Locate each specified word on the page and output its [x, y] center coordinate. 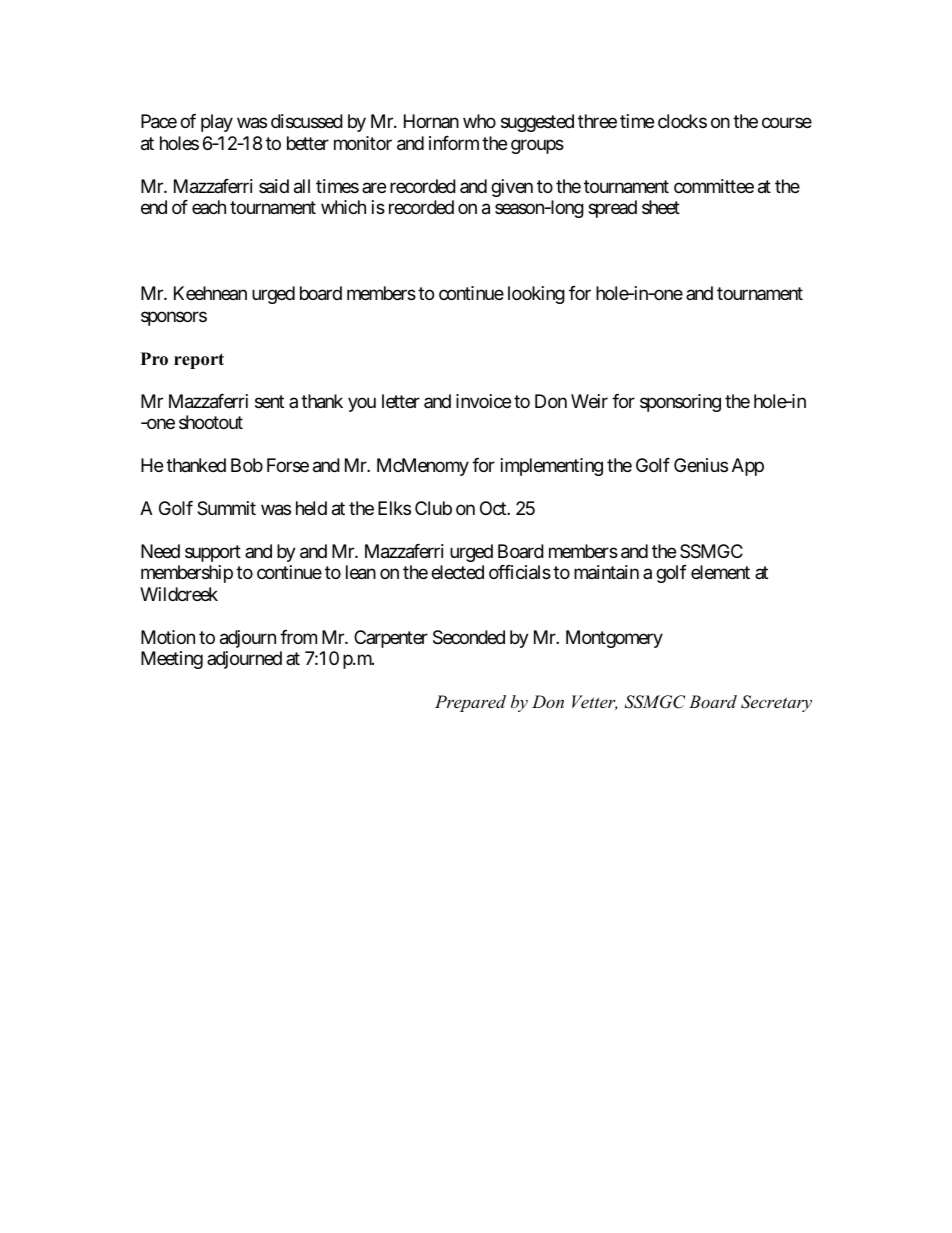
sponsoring [680, 403]
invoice [483, 401]
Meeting [172, 660]
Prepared [470, 703]
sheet [661, 207]
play [217, 123]
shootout [211, 422]
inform [454, 143]
